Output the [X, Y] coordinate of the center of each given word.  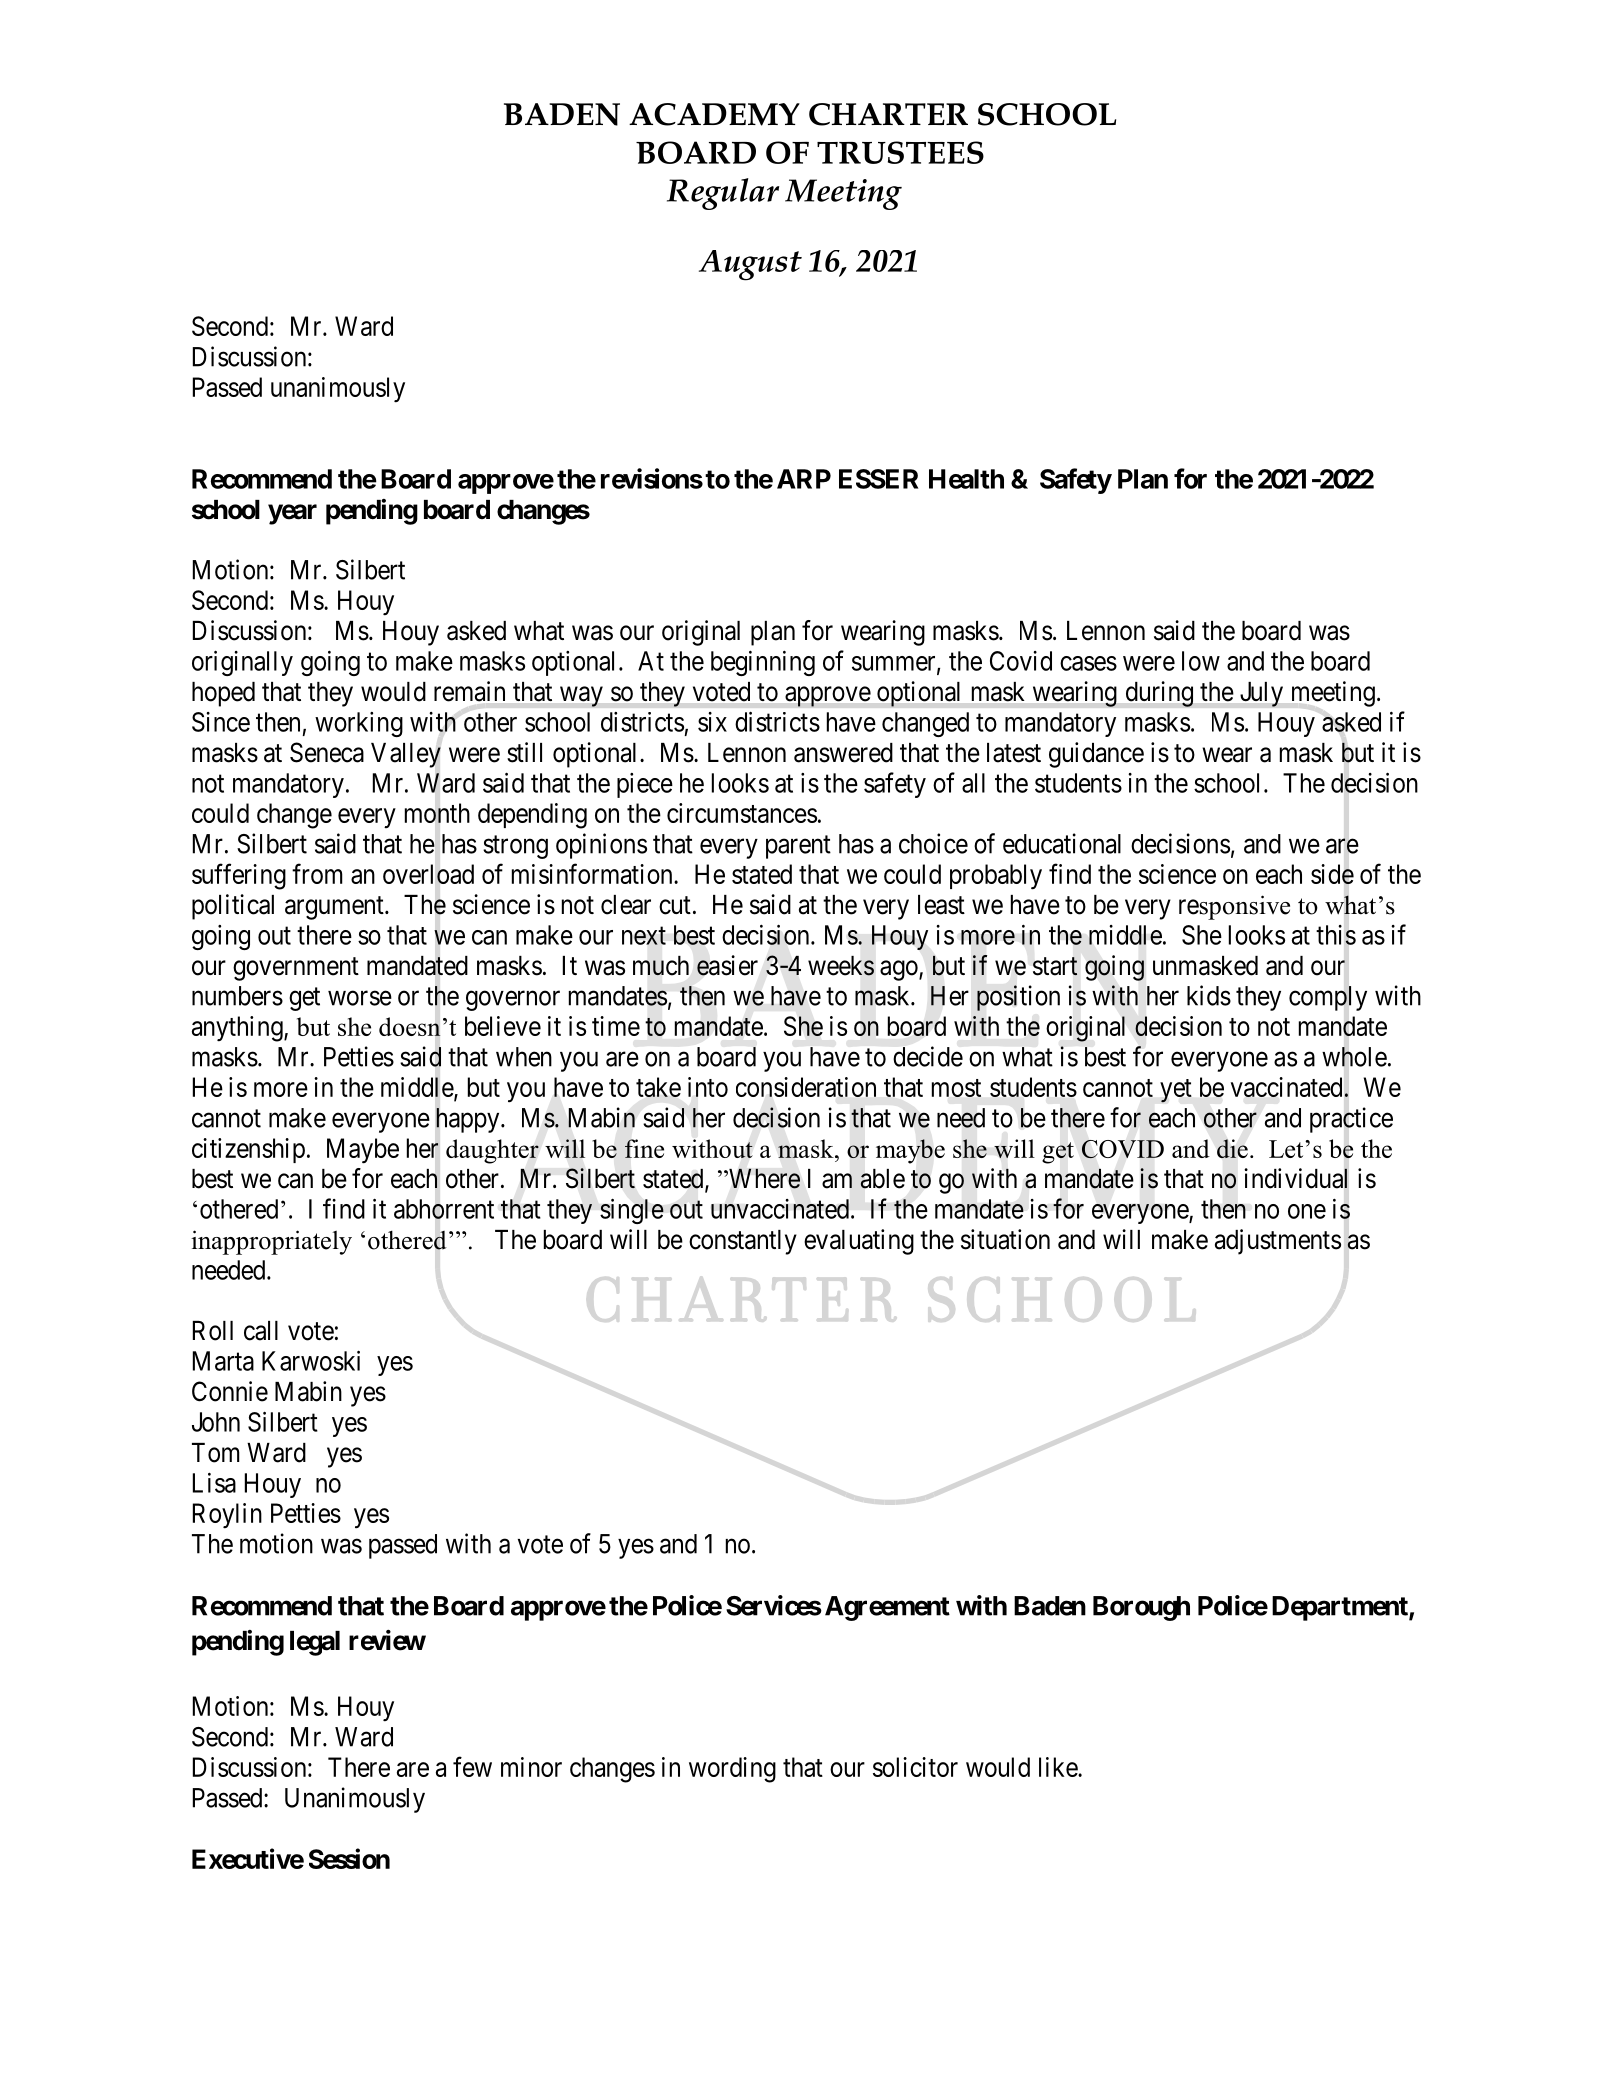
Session [349, 1858]
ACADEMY [714, 114]
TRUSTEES [900, 152]
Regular [723, 194]
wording [732, 1770]
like [1059, 1767]
